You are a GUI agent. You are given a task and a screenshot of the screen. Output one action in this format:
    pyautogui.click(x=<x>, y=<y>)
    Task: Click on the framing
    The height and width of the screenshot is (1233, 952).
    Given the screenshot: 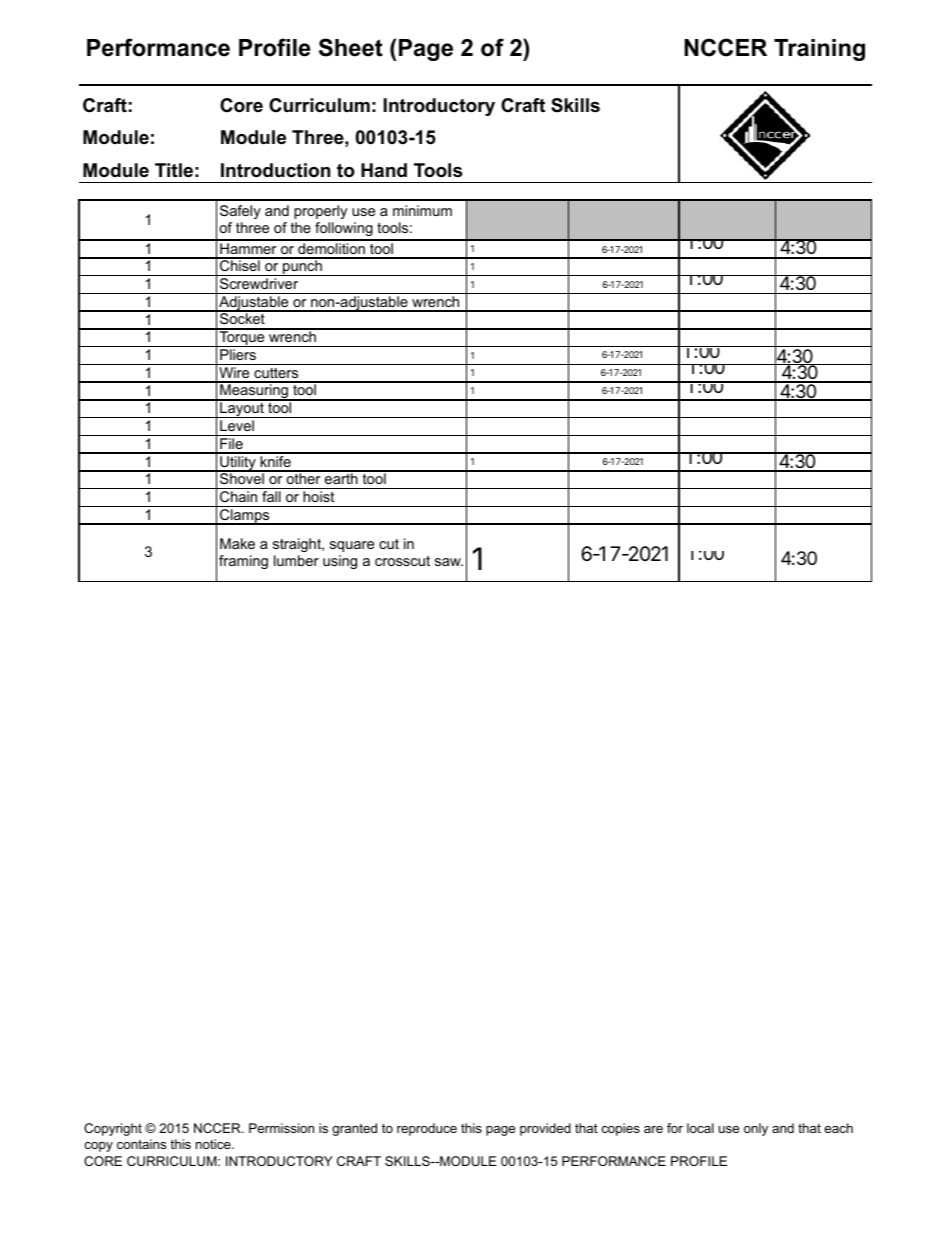 What is the action you would take?
    pyautogui.click(x=243, y=562)
